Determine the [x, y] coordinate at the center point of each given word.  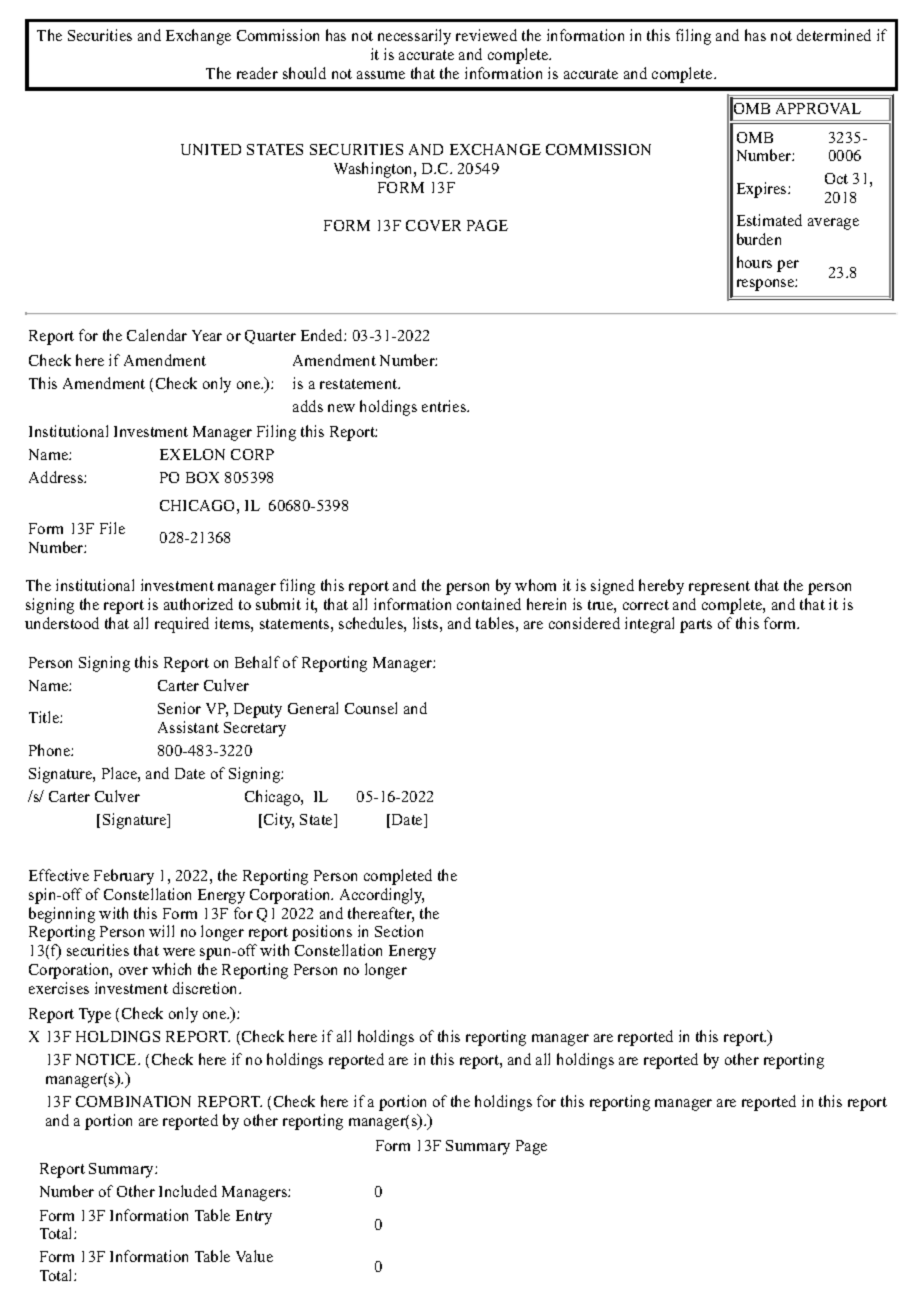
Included [188, 1191]
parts [696, 626]
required [182, 625]
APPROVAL [818, 108]
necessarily [414, 37]
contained [489, 604]
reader [257, 73]
